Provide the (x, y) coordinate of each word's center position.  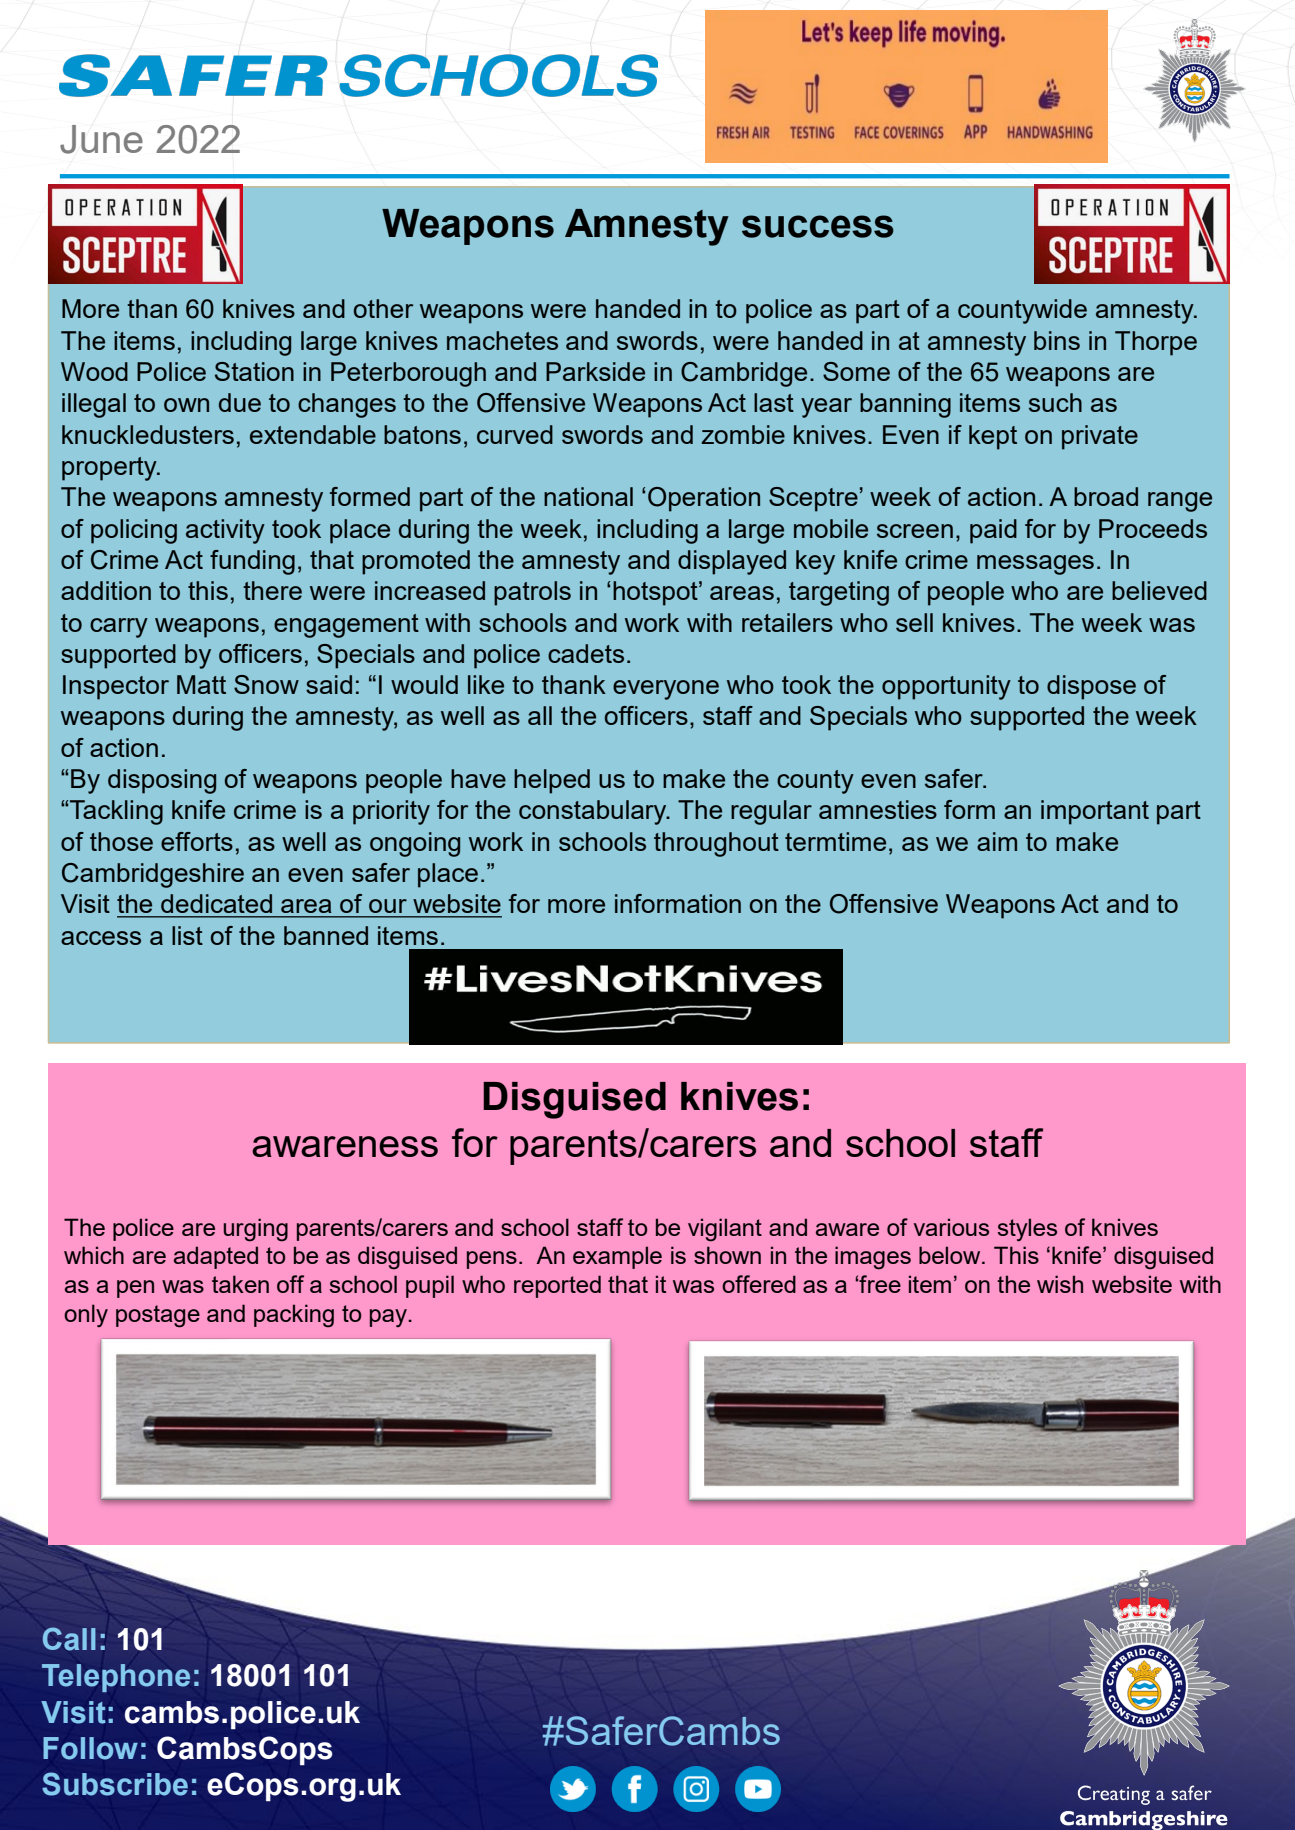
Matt (201, 684)
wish (1060, 1284)
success (818, 226)
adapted (216, 1257)
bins (1057, 340)
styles (1027, 1229)
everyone (666, 690)
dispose (1091, 687)
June (101, 139)
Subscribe (115, 1784)
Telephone (116, 1678)
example (617, 1257)
